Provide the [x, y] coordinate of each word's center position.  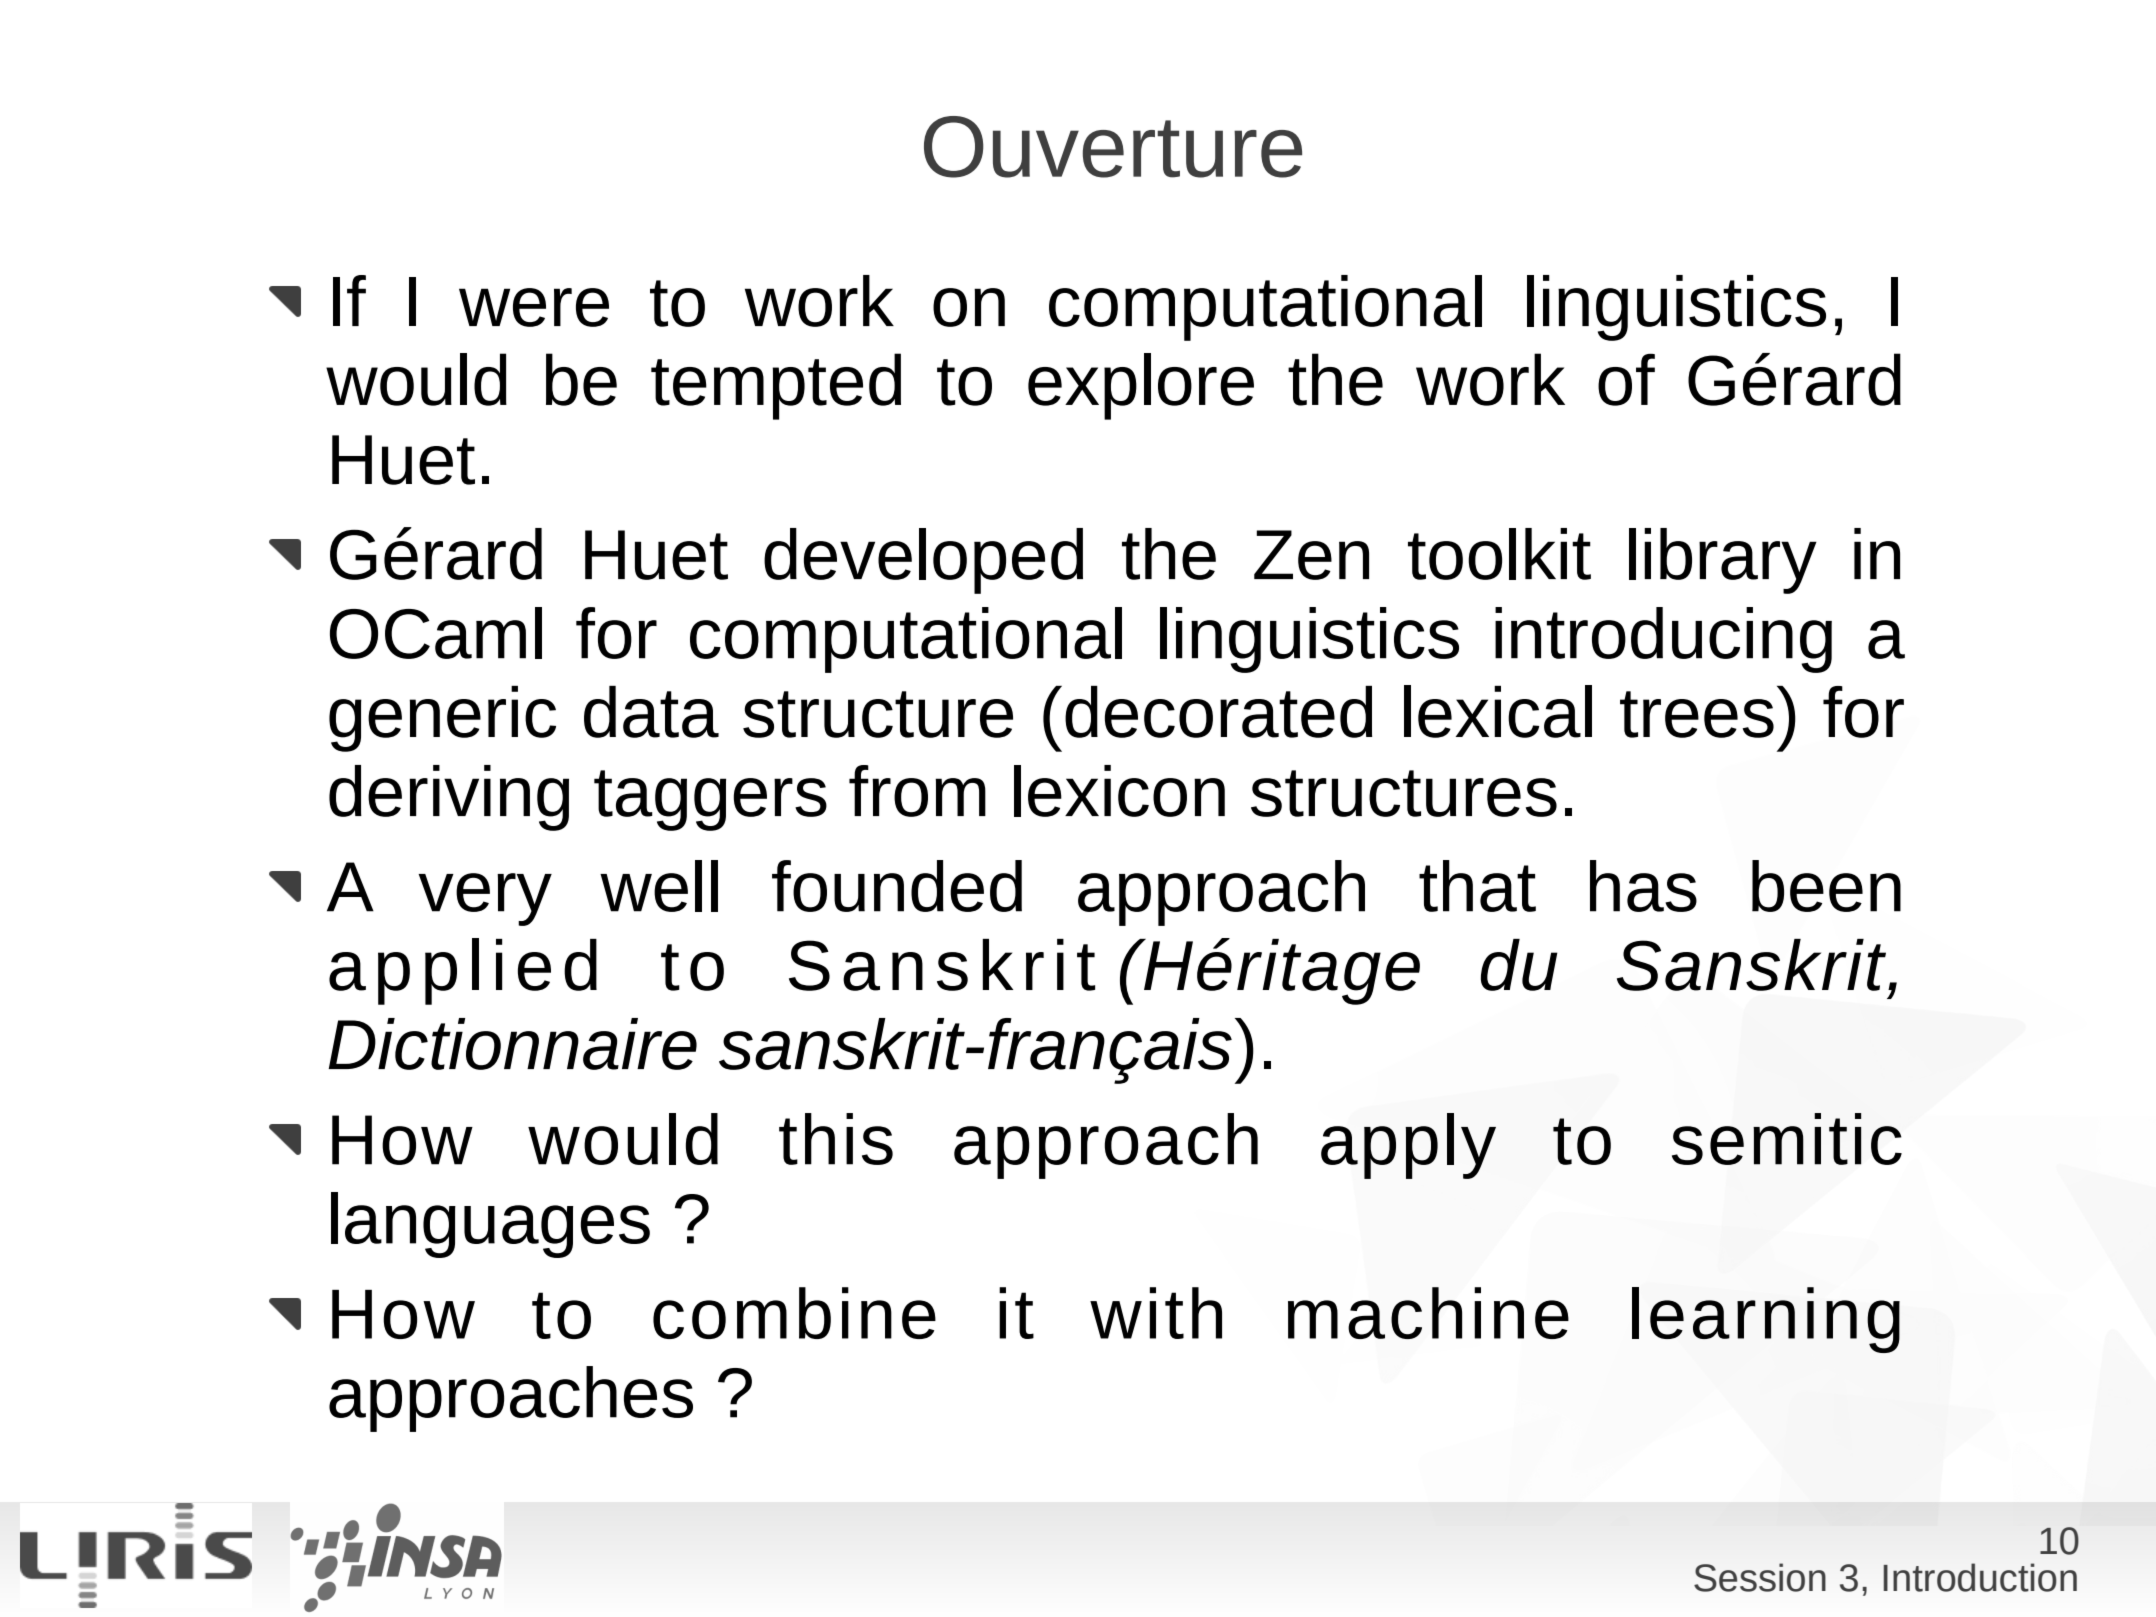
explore [1141, 386]
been [1826, 886]
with [1156, 1313]
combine [794, 1313]
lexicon [1119, 791]
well [659, 886]
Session [1760, 1577]
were [534, 307]
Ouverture [1113, 147]
